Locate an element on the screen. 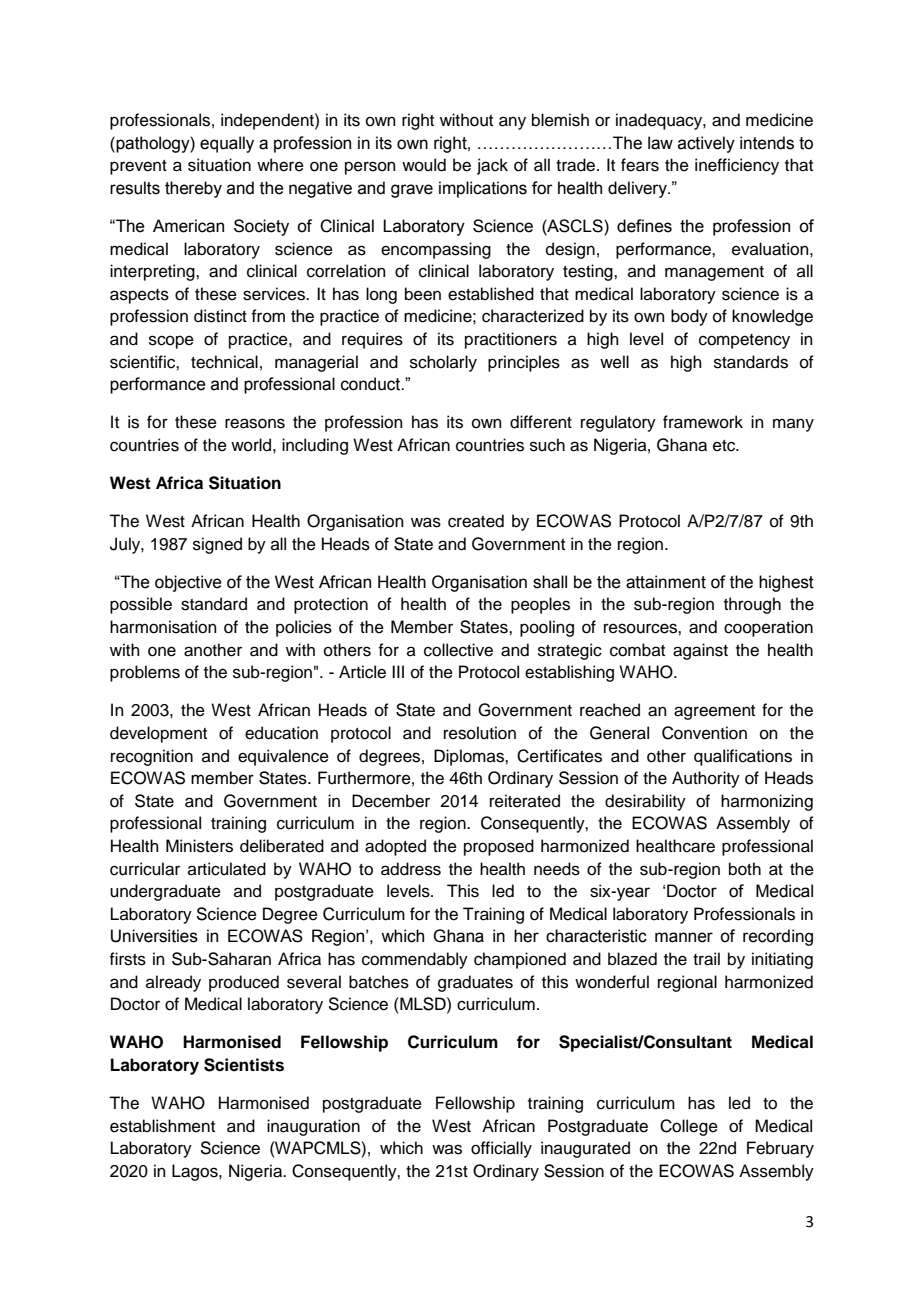 Image resolution: width=924 pixels, height=1308 pixels. actively is located at coordinates (706, 144).
